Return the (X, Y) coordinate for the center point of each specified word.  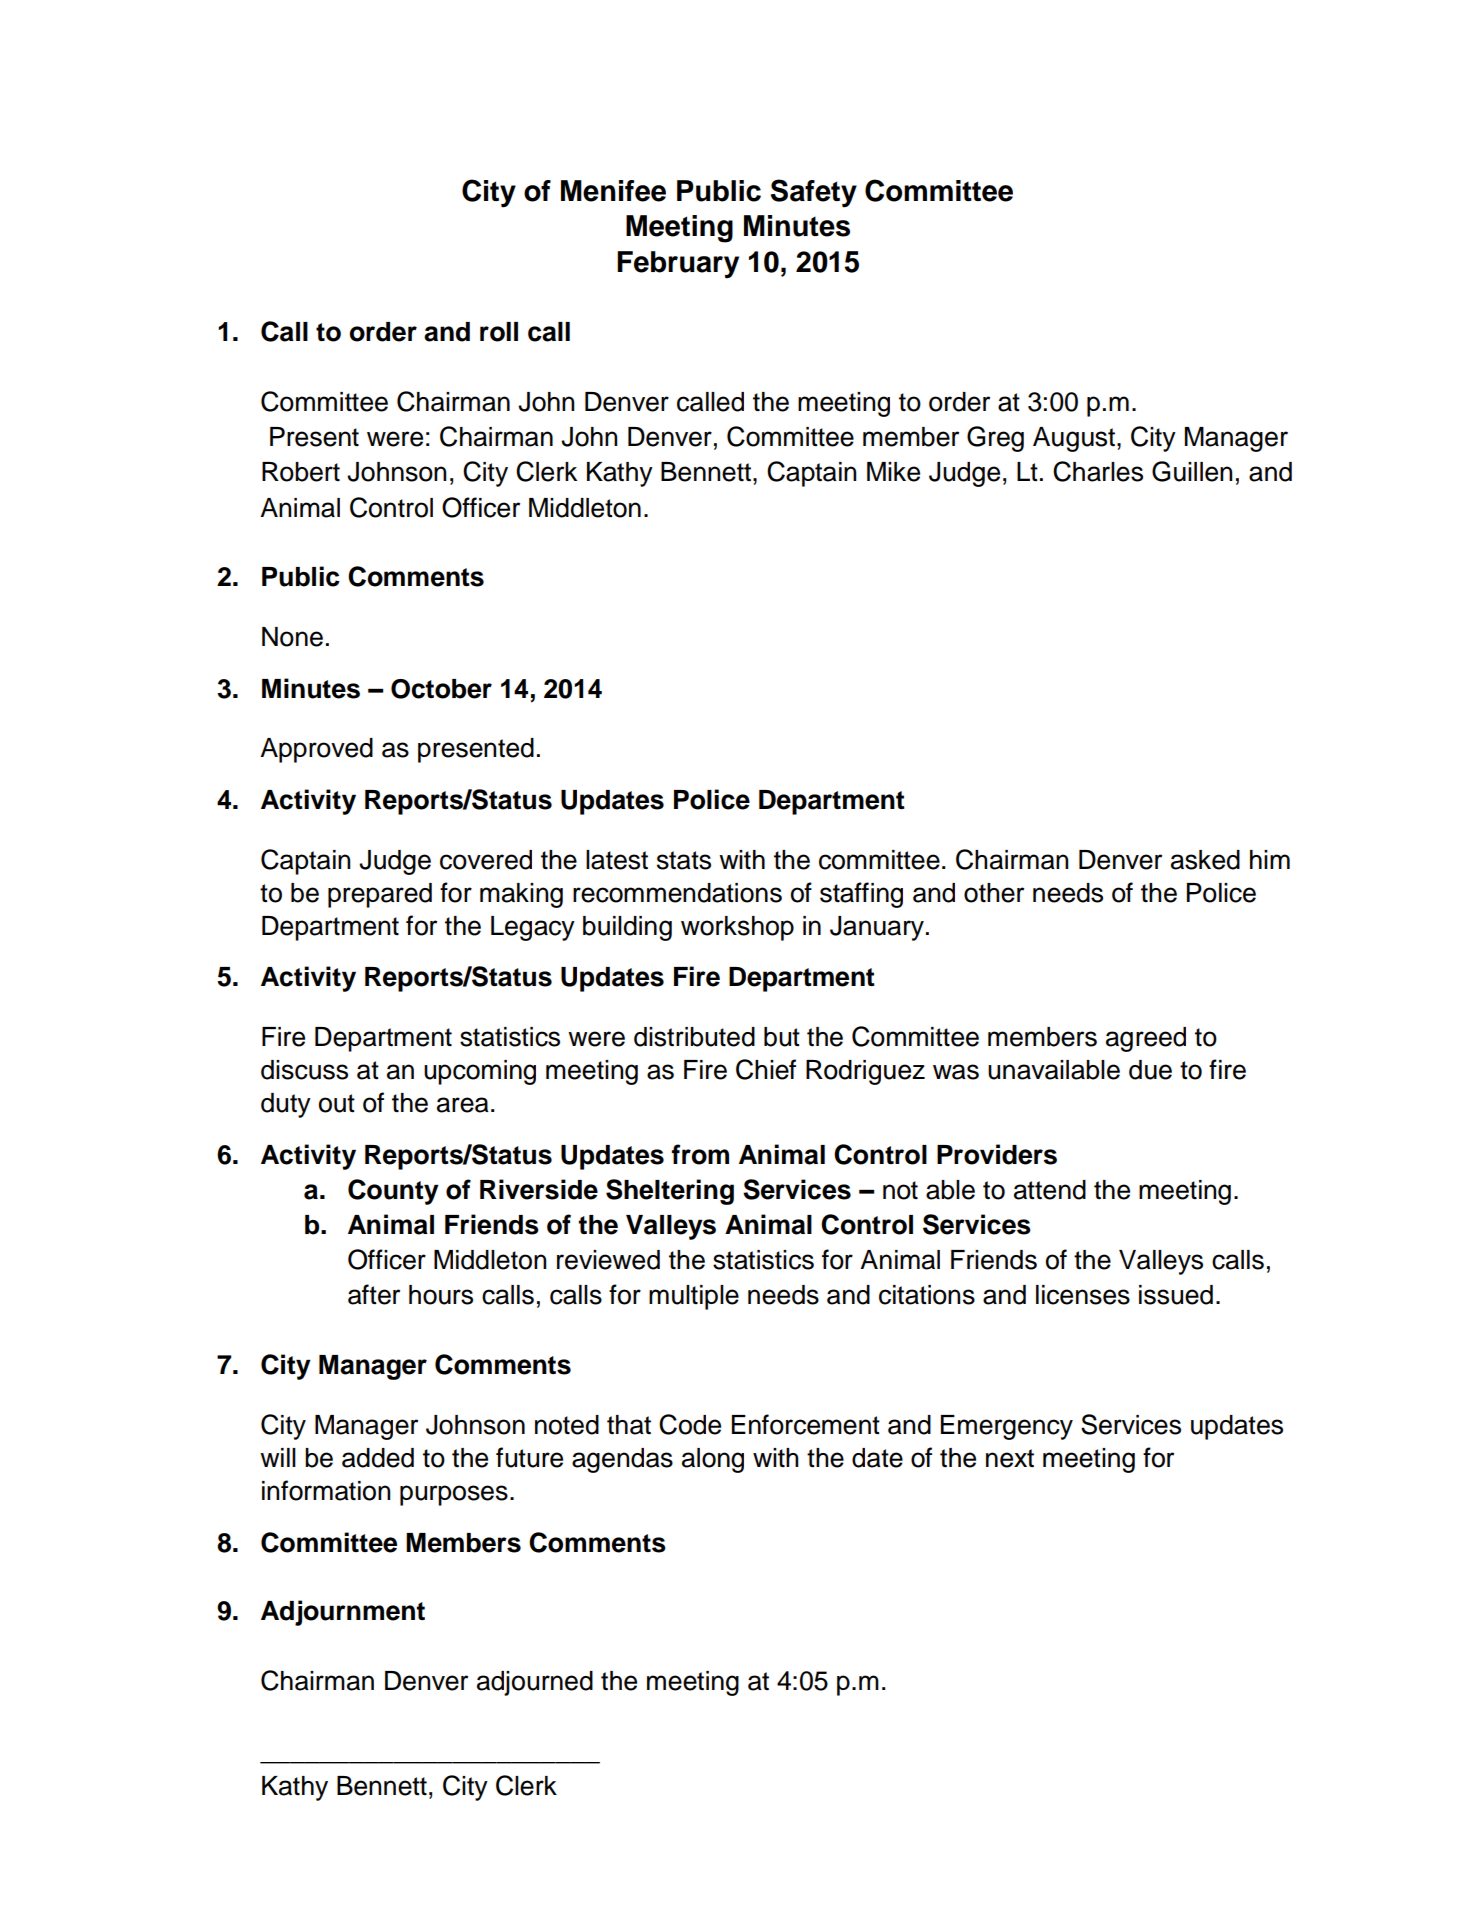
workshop (737, 928)
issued (1176, 1295)
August (1074, 439)
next (1010, 1458)
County (393, 1192)
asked (1205, 860)
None (292, 637)
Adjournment (343, 1613)
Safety (814, 193)
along (713, 1460)
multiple (694, 1297)
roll (499, 332)
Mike (893, 472)
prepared (380, 895)
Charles (1098, 471)
